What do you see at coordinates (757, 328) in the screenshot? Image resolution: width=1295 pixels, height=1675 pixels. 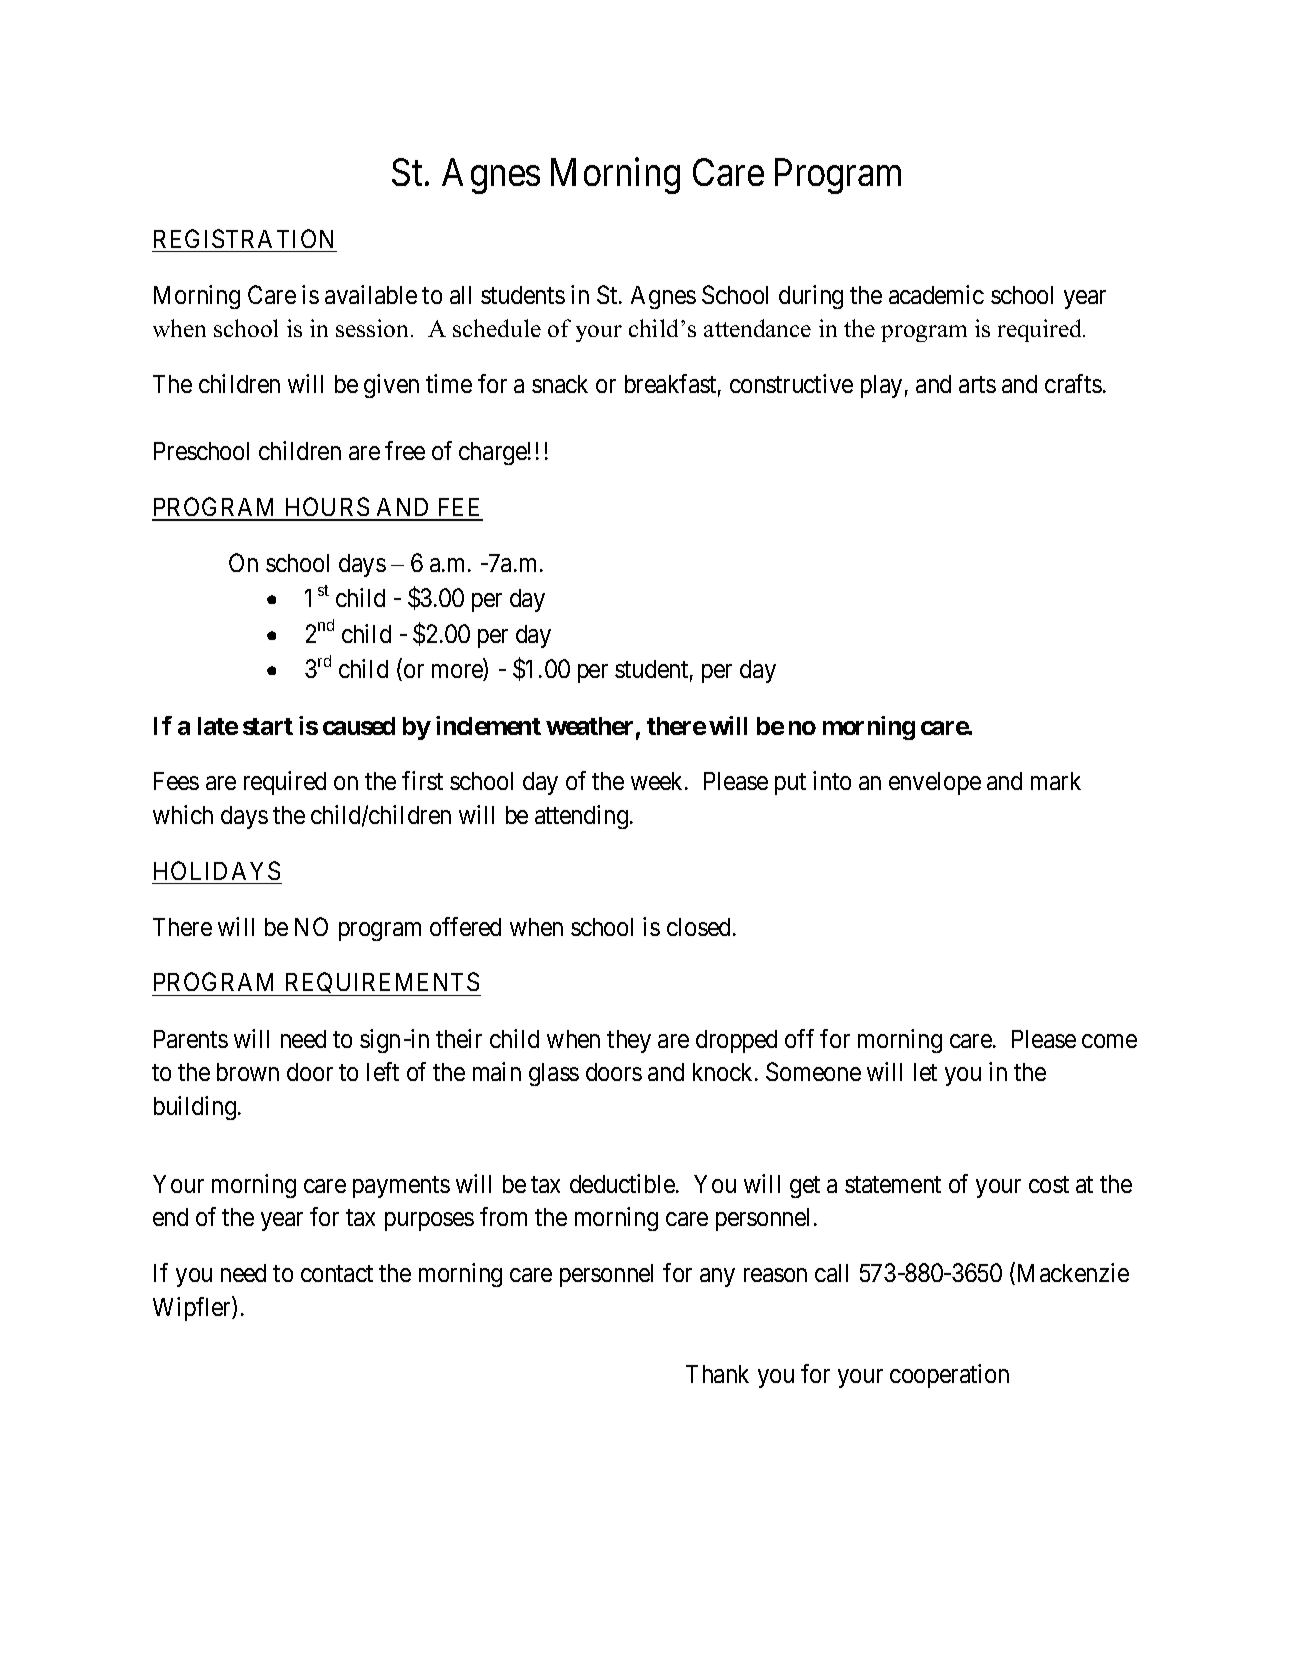 I see `attendance` at bounding box center [757, 328].
